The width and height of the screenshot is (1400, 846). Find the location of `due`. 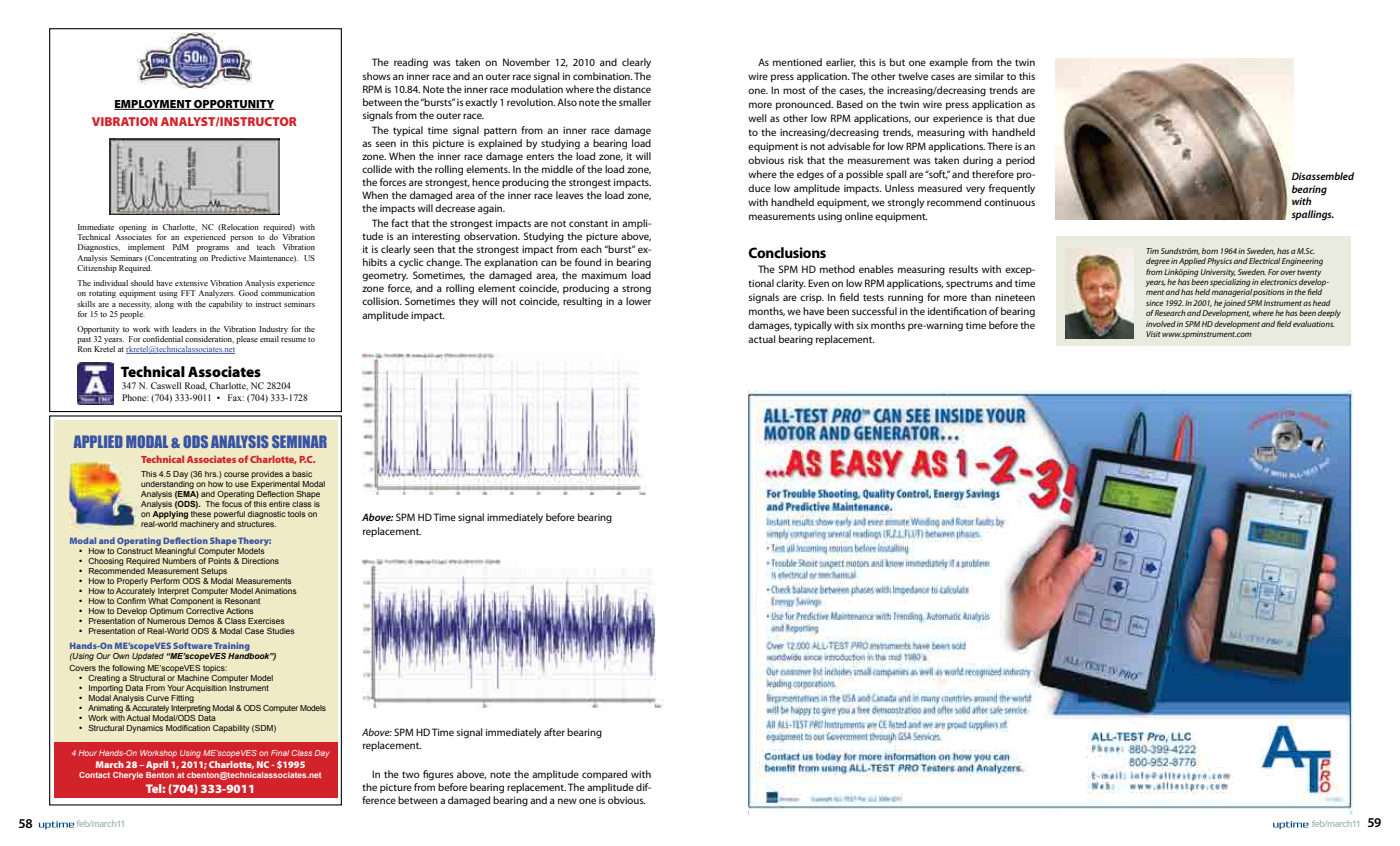

due is located at coordinates (1026, 118).
